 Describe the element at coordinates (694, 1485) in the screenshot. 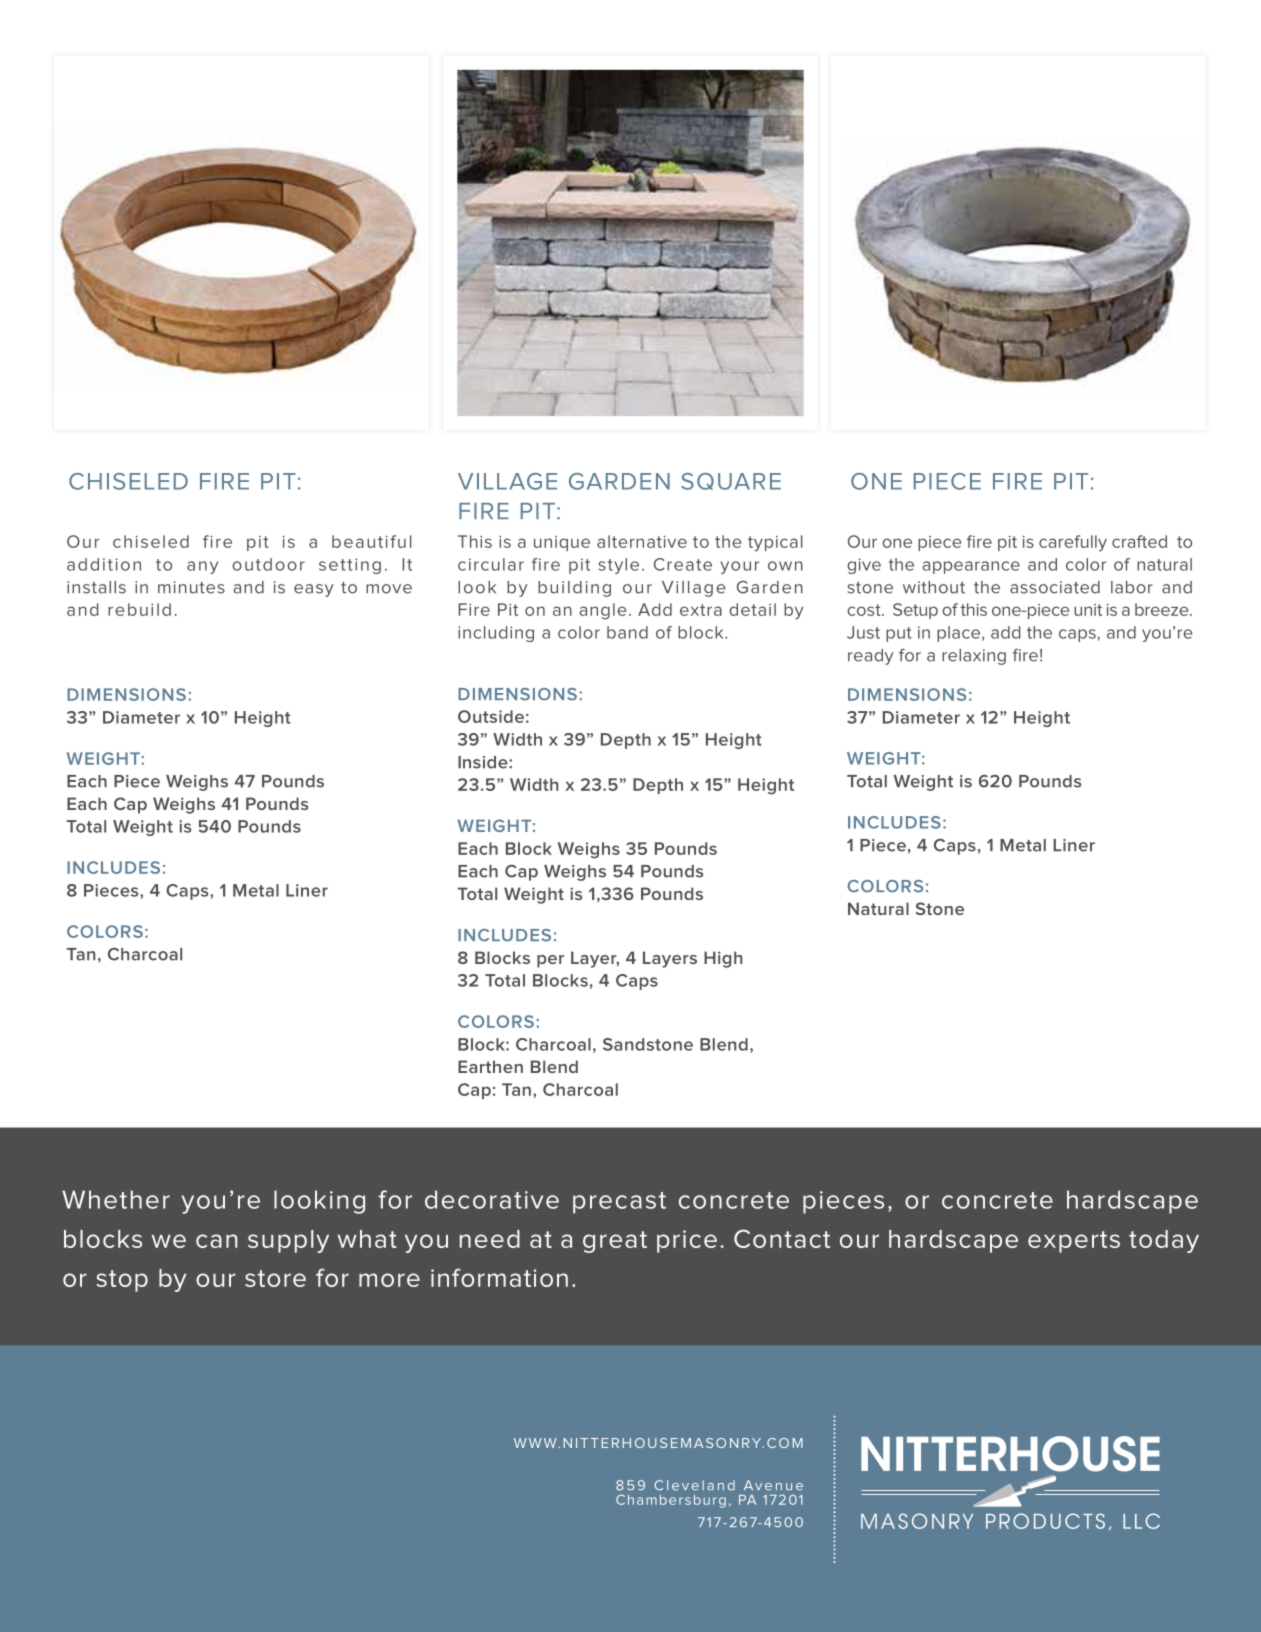

I see `Cleveland` at that location.
